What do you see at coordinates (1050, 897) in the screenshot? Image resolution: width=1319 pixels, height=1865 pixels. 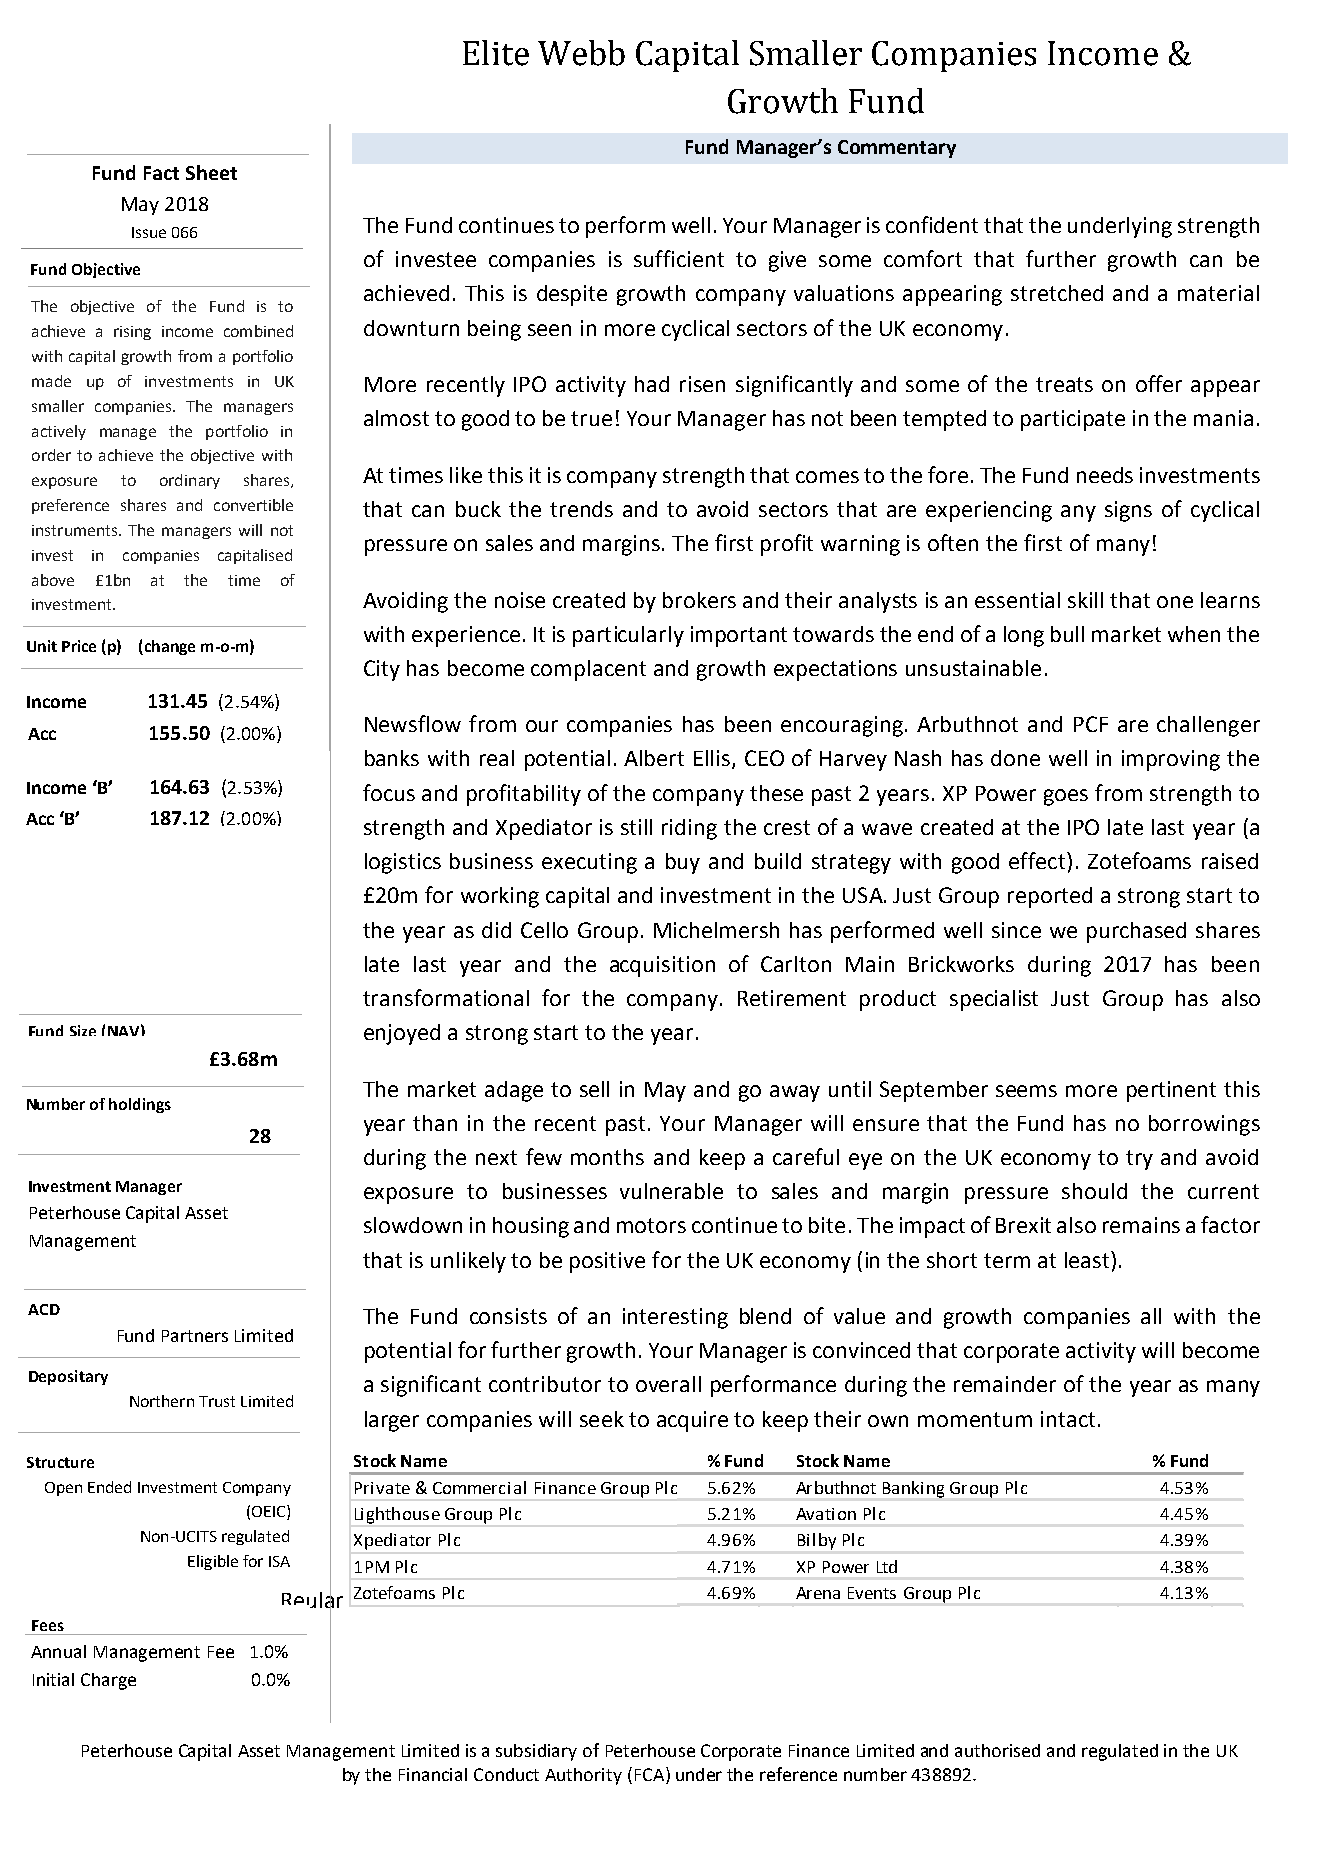 I see `reported` at bounding box center [1050, 897].
